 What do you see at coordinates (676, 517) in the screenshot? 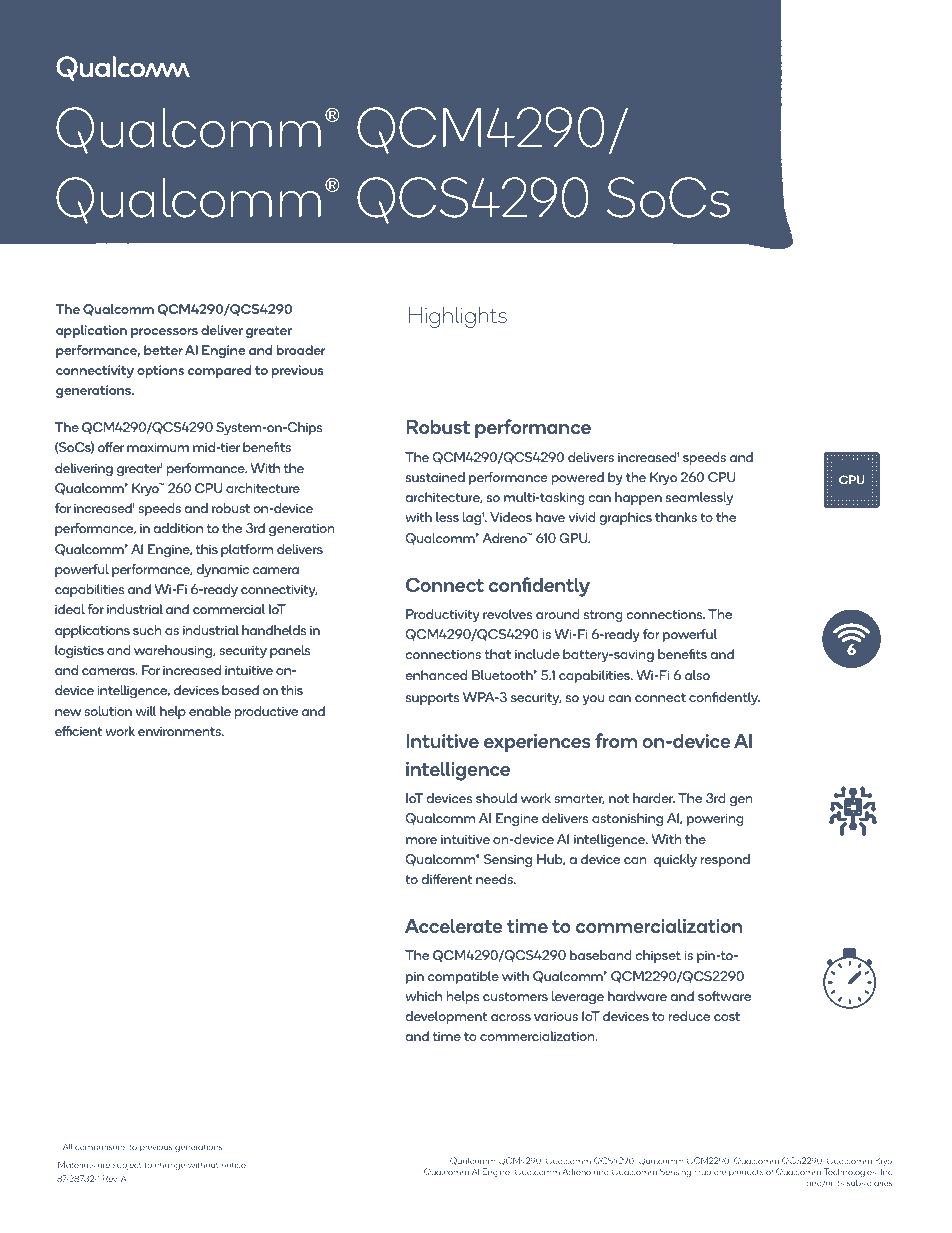
I see `thanks` at bounding box center [676, 517].
